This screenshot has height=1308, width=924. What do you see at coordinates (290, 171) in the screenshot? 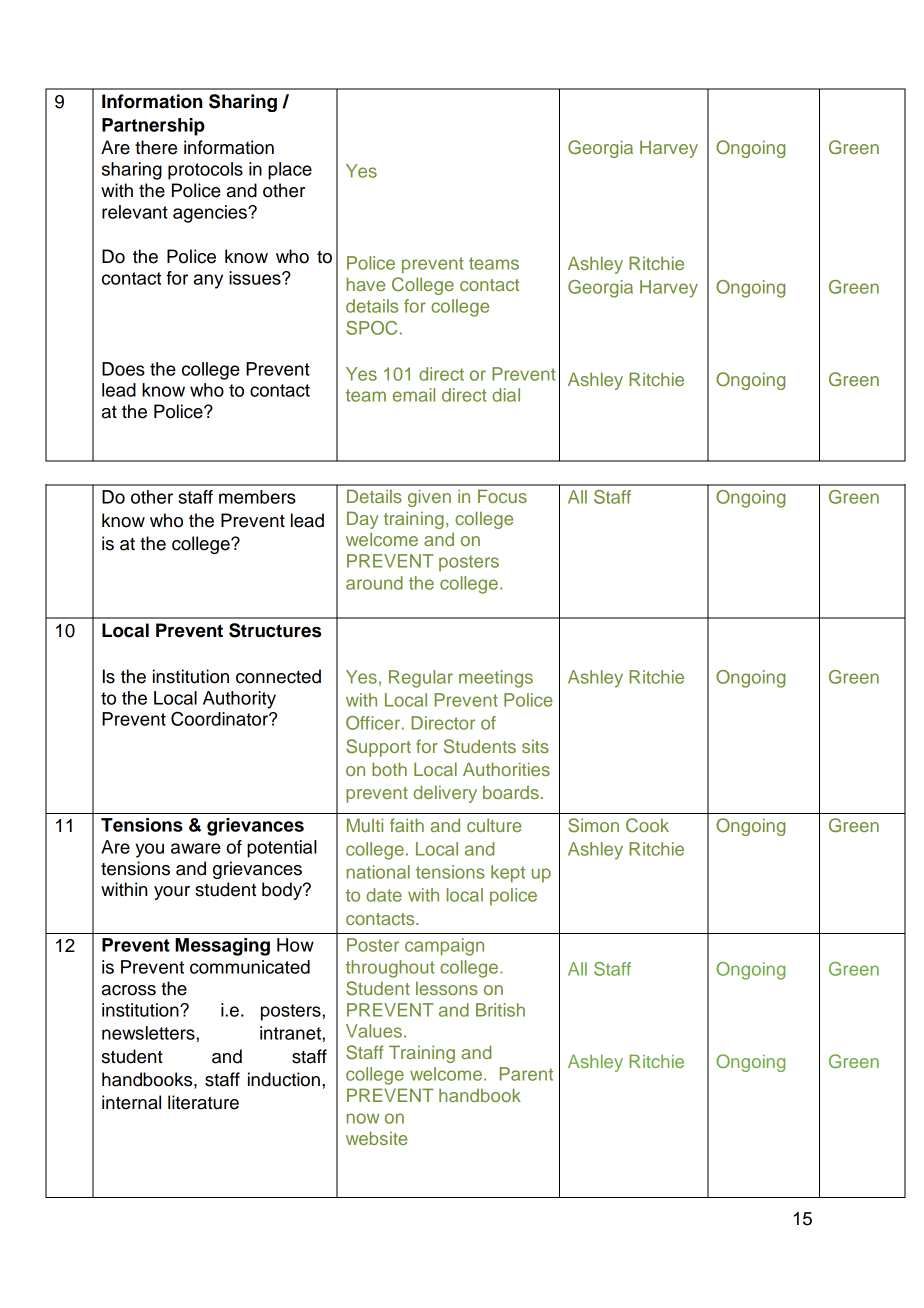
I see `place` at bounding box center [290, 171].
